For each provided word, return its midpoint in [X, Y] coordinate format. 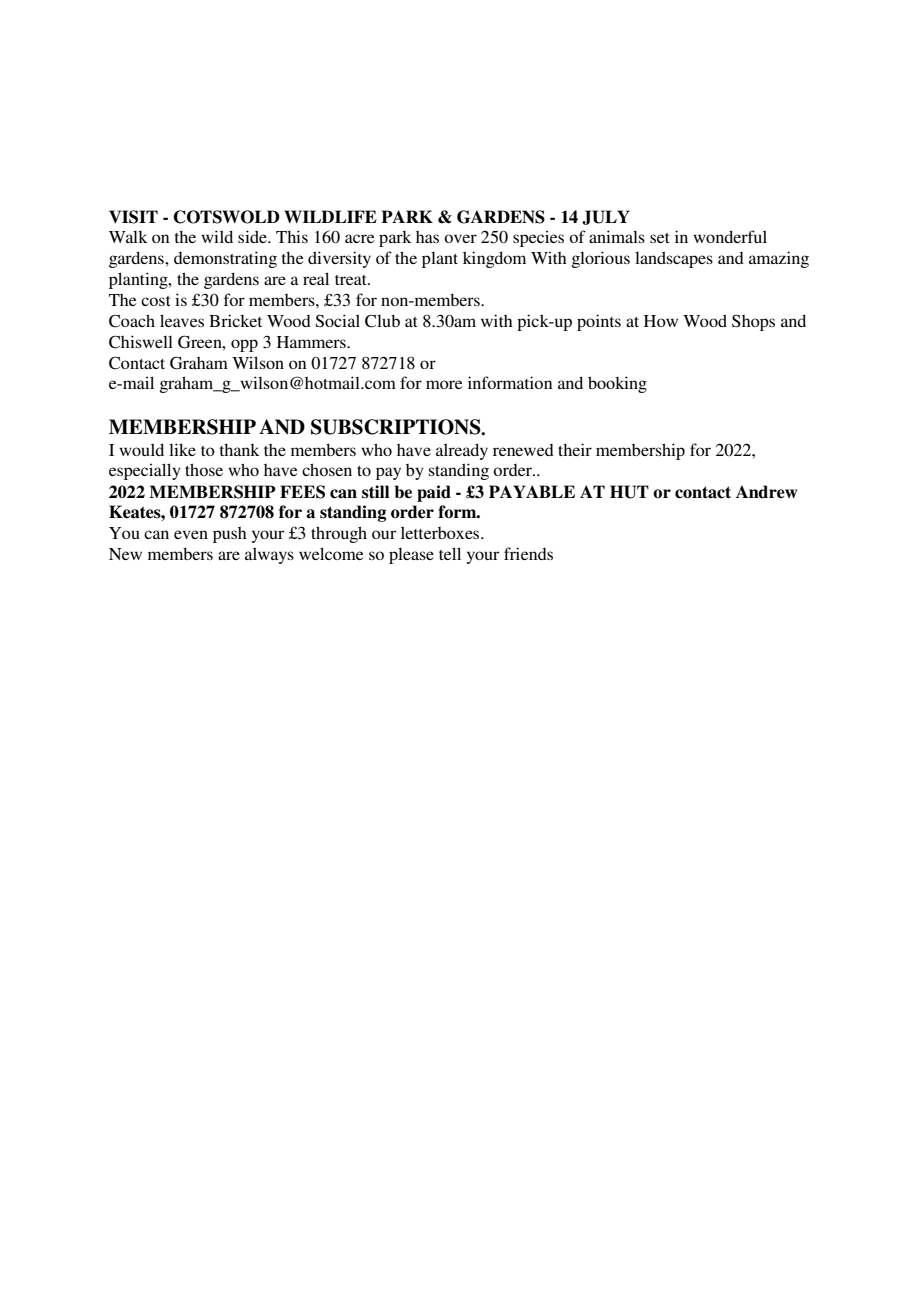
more [444, 384]
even [191, 534]
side [253, 236]
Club [382, 321]
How [661, 321]
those [204, 469]
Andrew [767, 492]
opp [244, 345]
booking [617, 384]
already [462, 451]
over [460, 238]
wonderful [730, 236]
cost [156, 301]
